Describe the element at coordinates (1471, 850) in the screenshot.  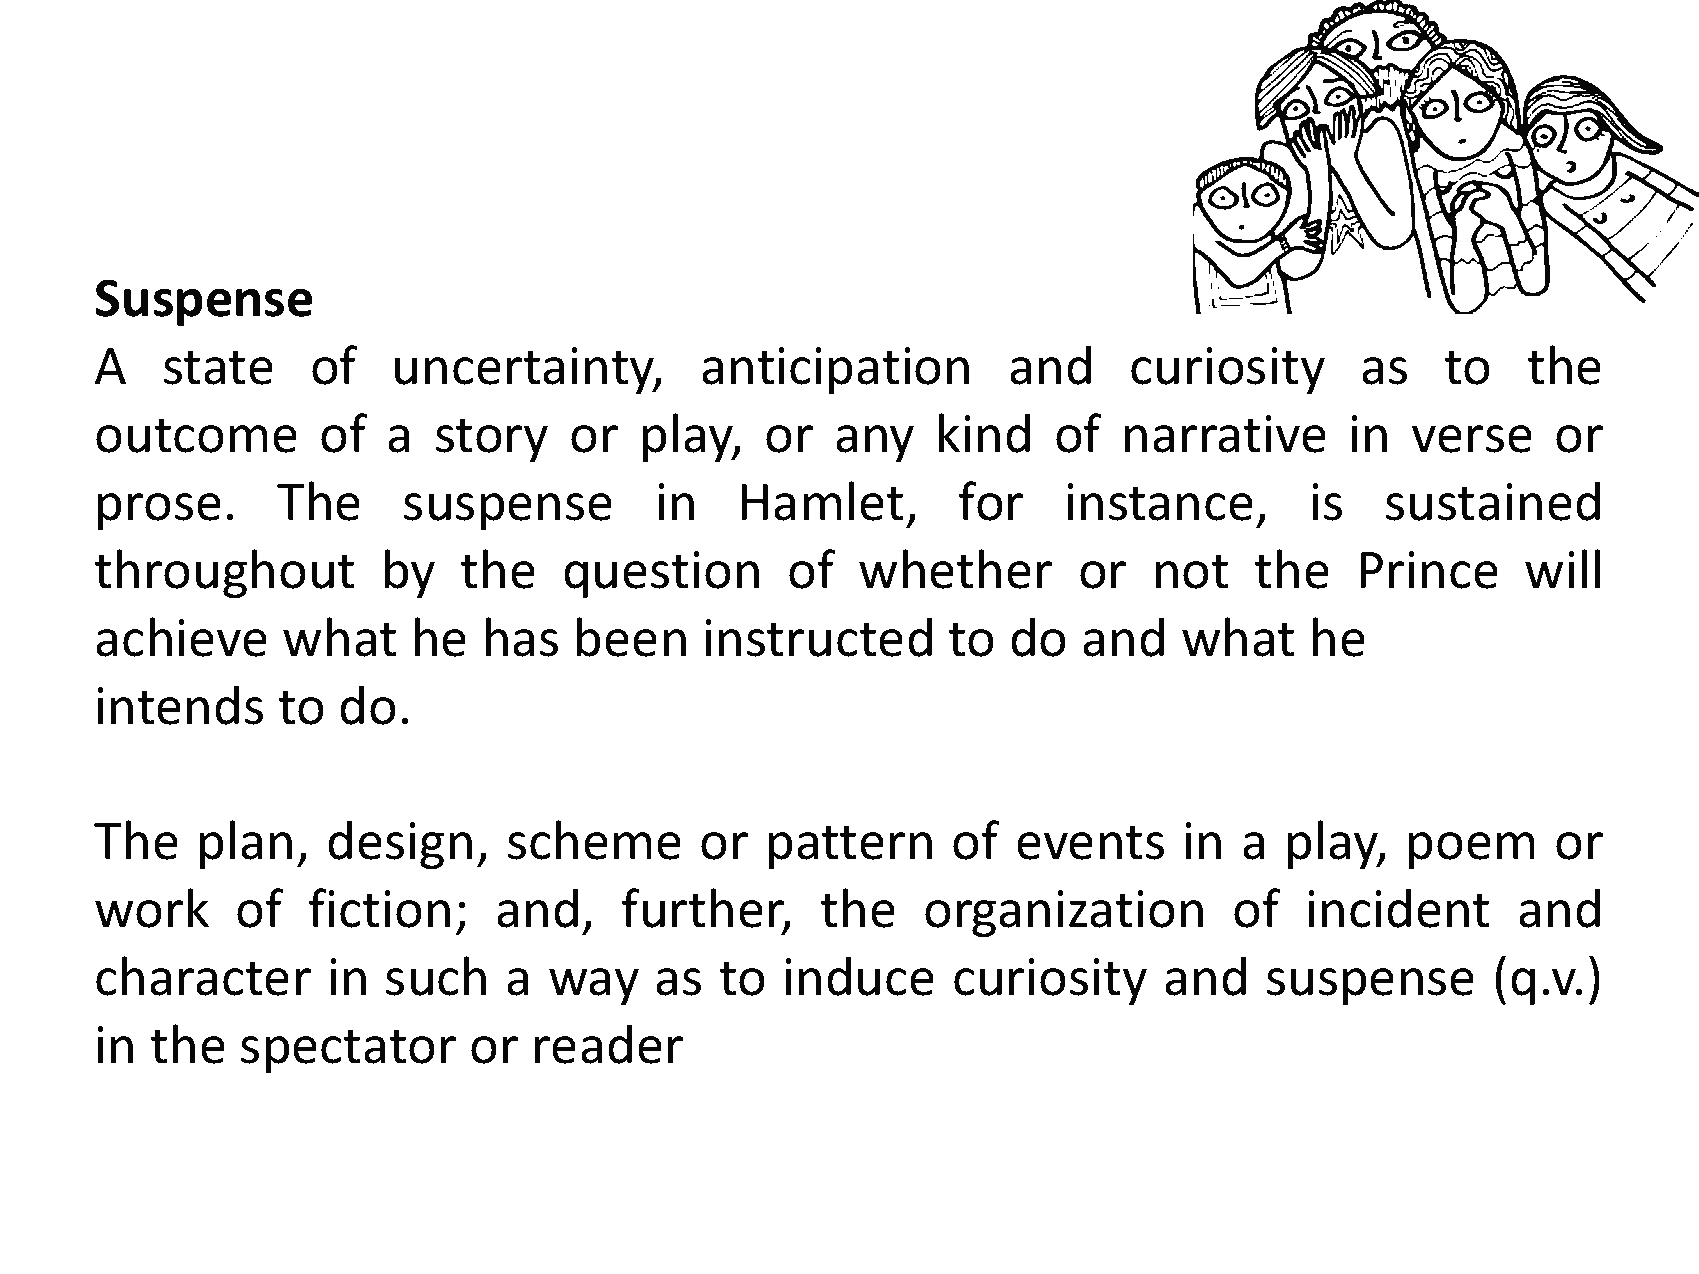
I see `poem` at that location.
